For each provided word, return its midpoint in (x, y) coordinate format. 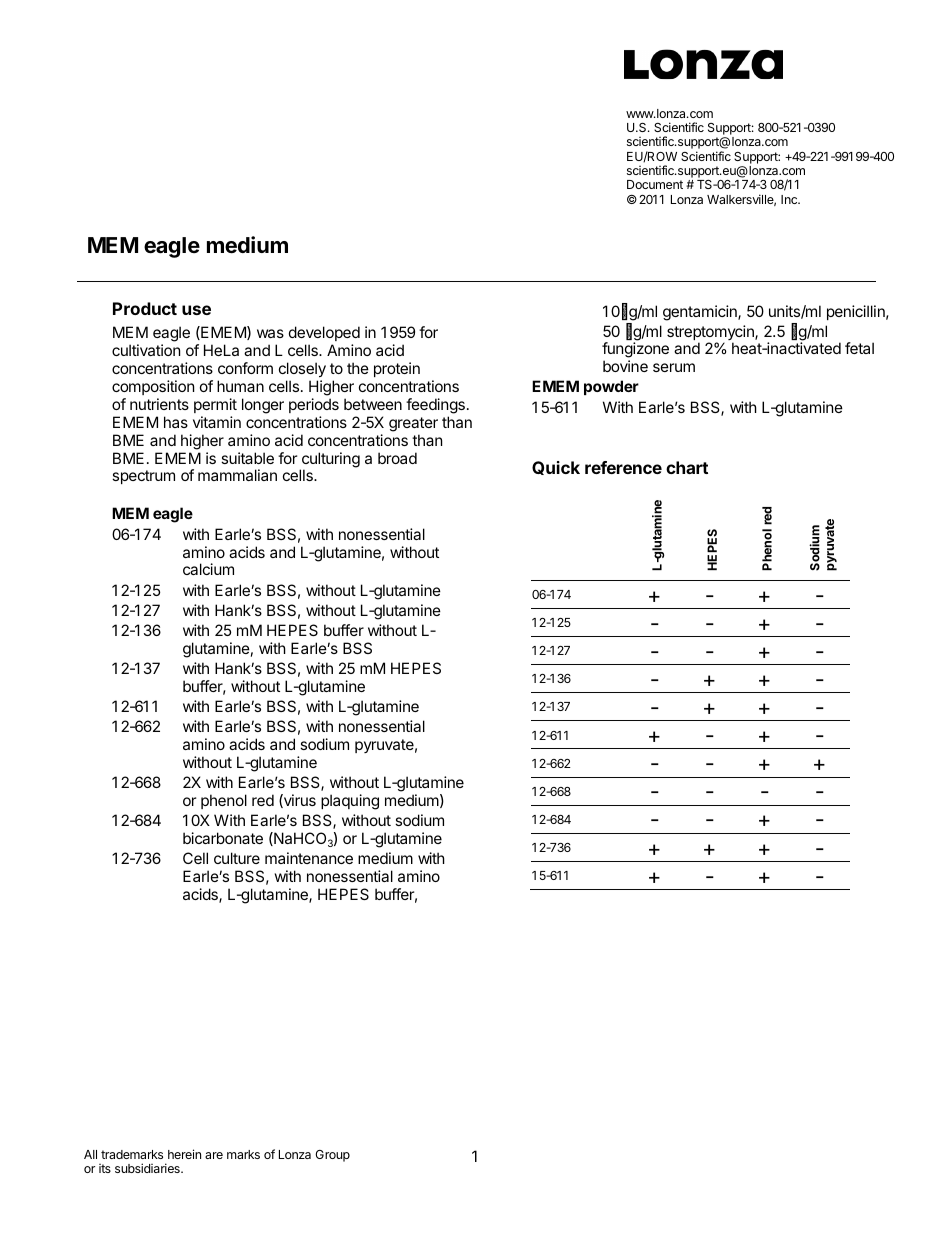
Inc (790, 199)
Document (655, 184)
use (196, 310)
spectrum (143, 477)
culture (237, 858)
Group (332, 1156)
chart (687, 467)
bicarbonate (223, 838)
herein (184, 1154)
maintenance (309, 858)
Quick (556, 468)
